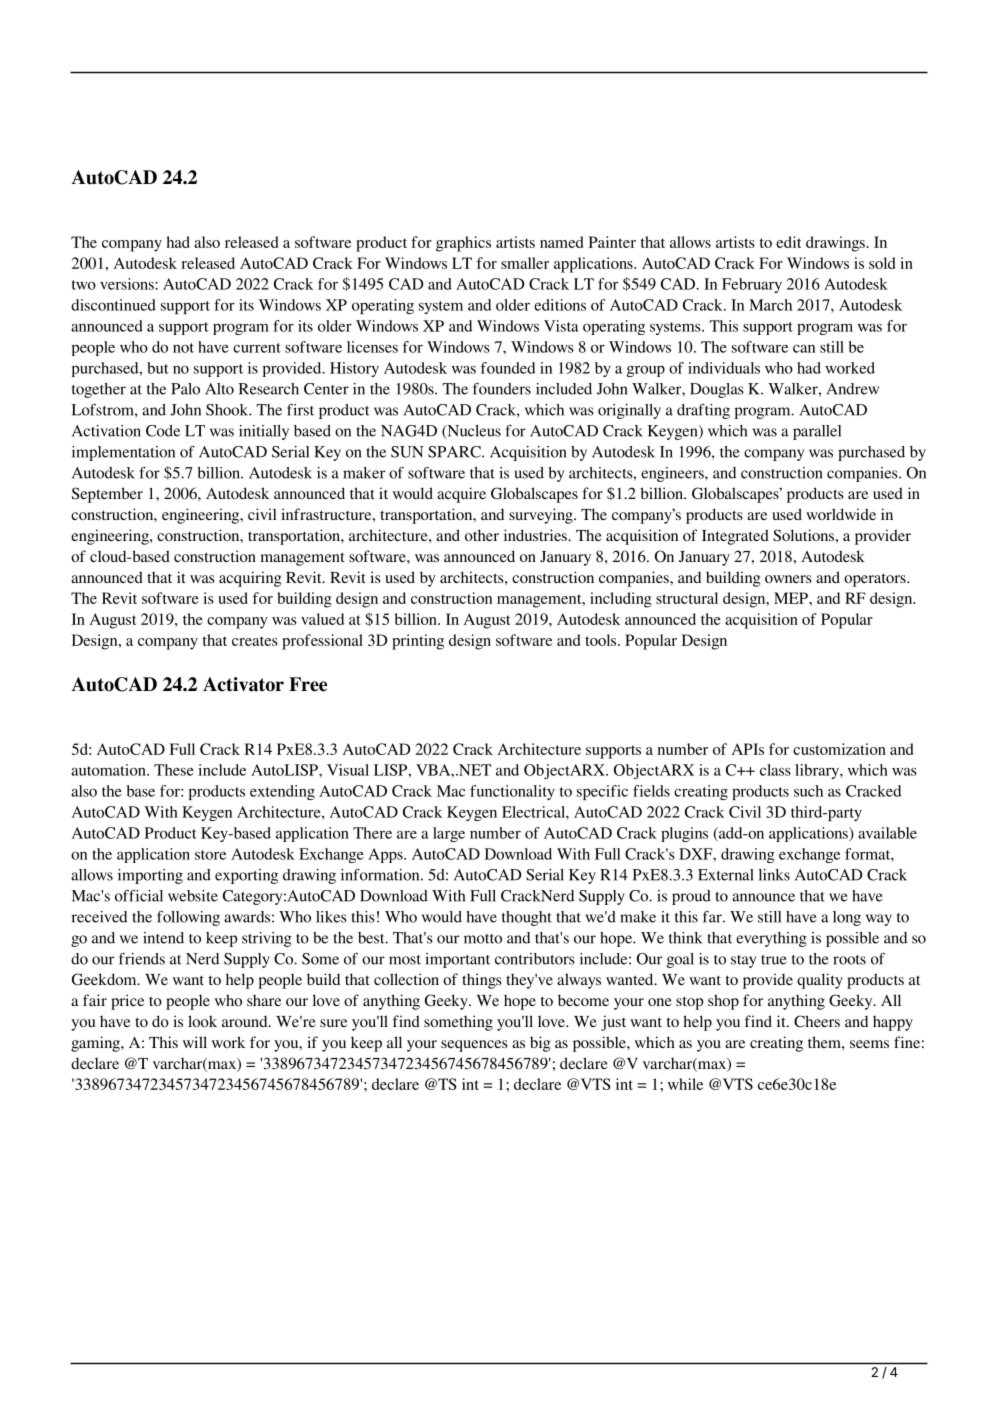 This image has width=998, height=1411. Describe the element at coordinates (525, 263) in the image. I see `smaller` at that location.
